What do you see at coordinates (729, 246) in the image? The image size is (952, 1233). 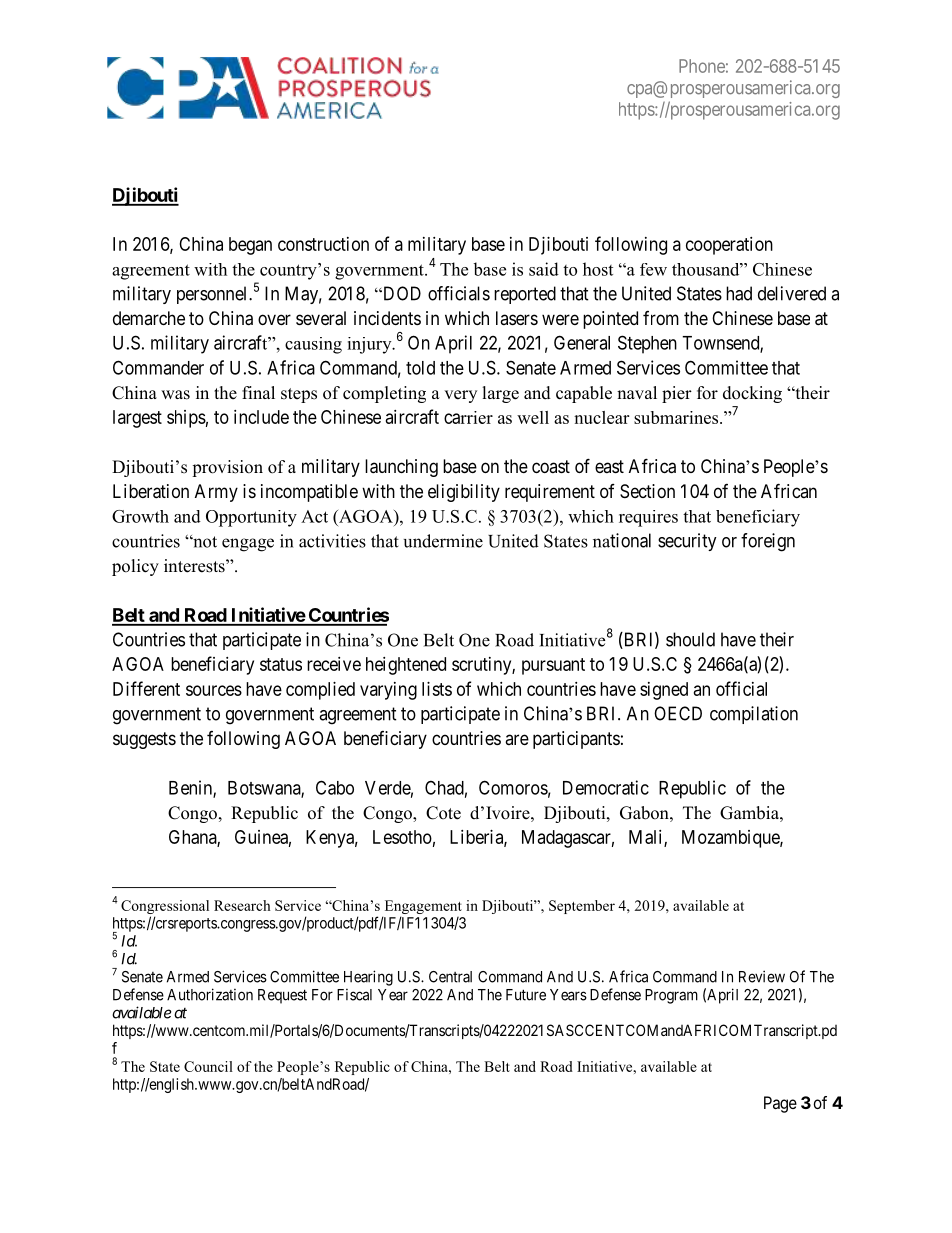 I see `cooperation` at bounding box center [729, 246].
